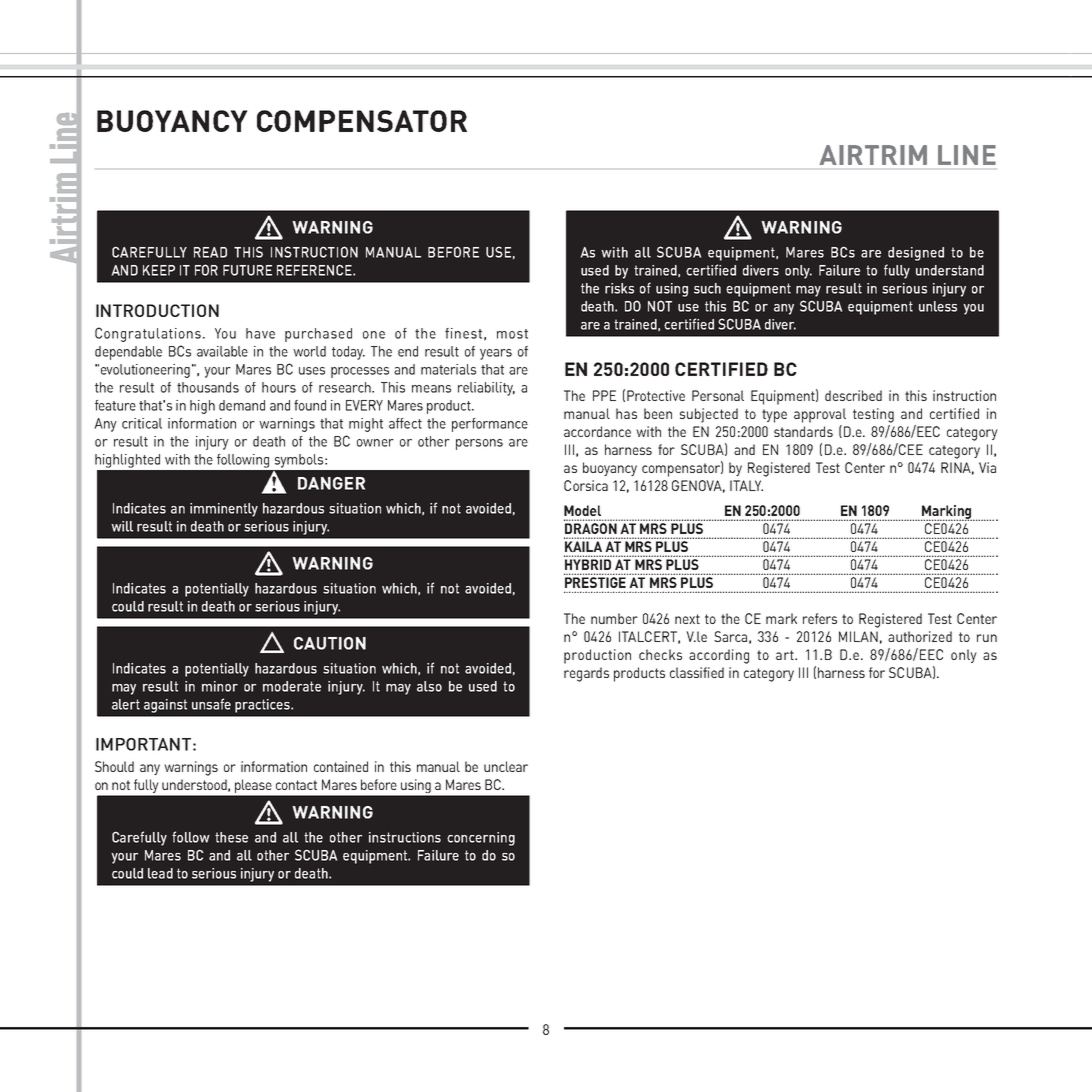  I want to click on will, so click(122, 526).
